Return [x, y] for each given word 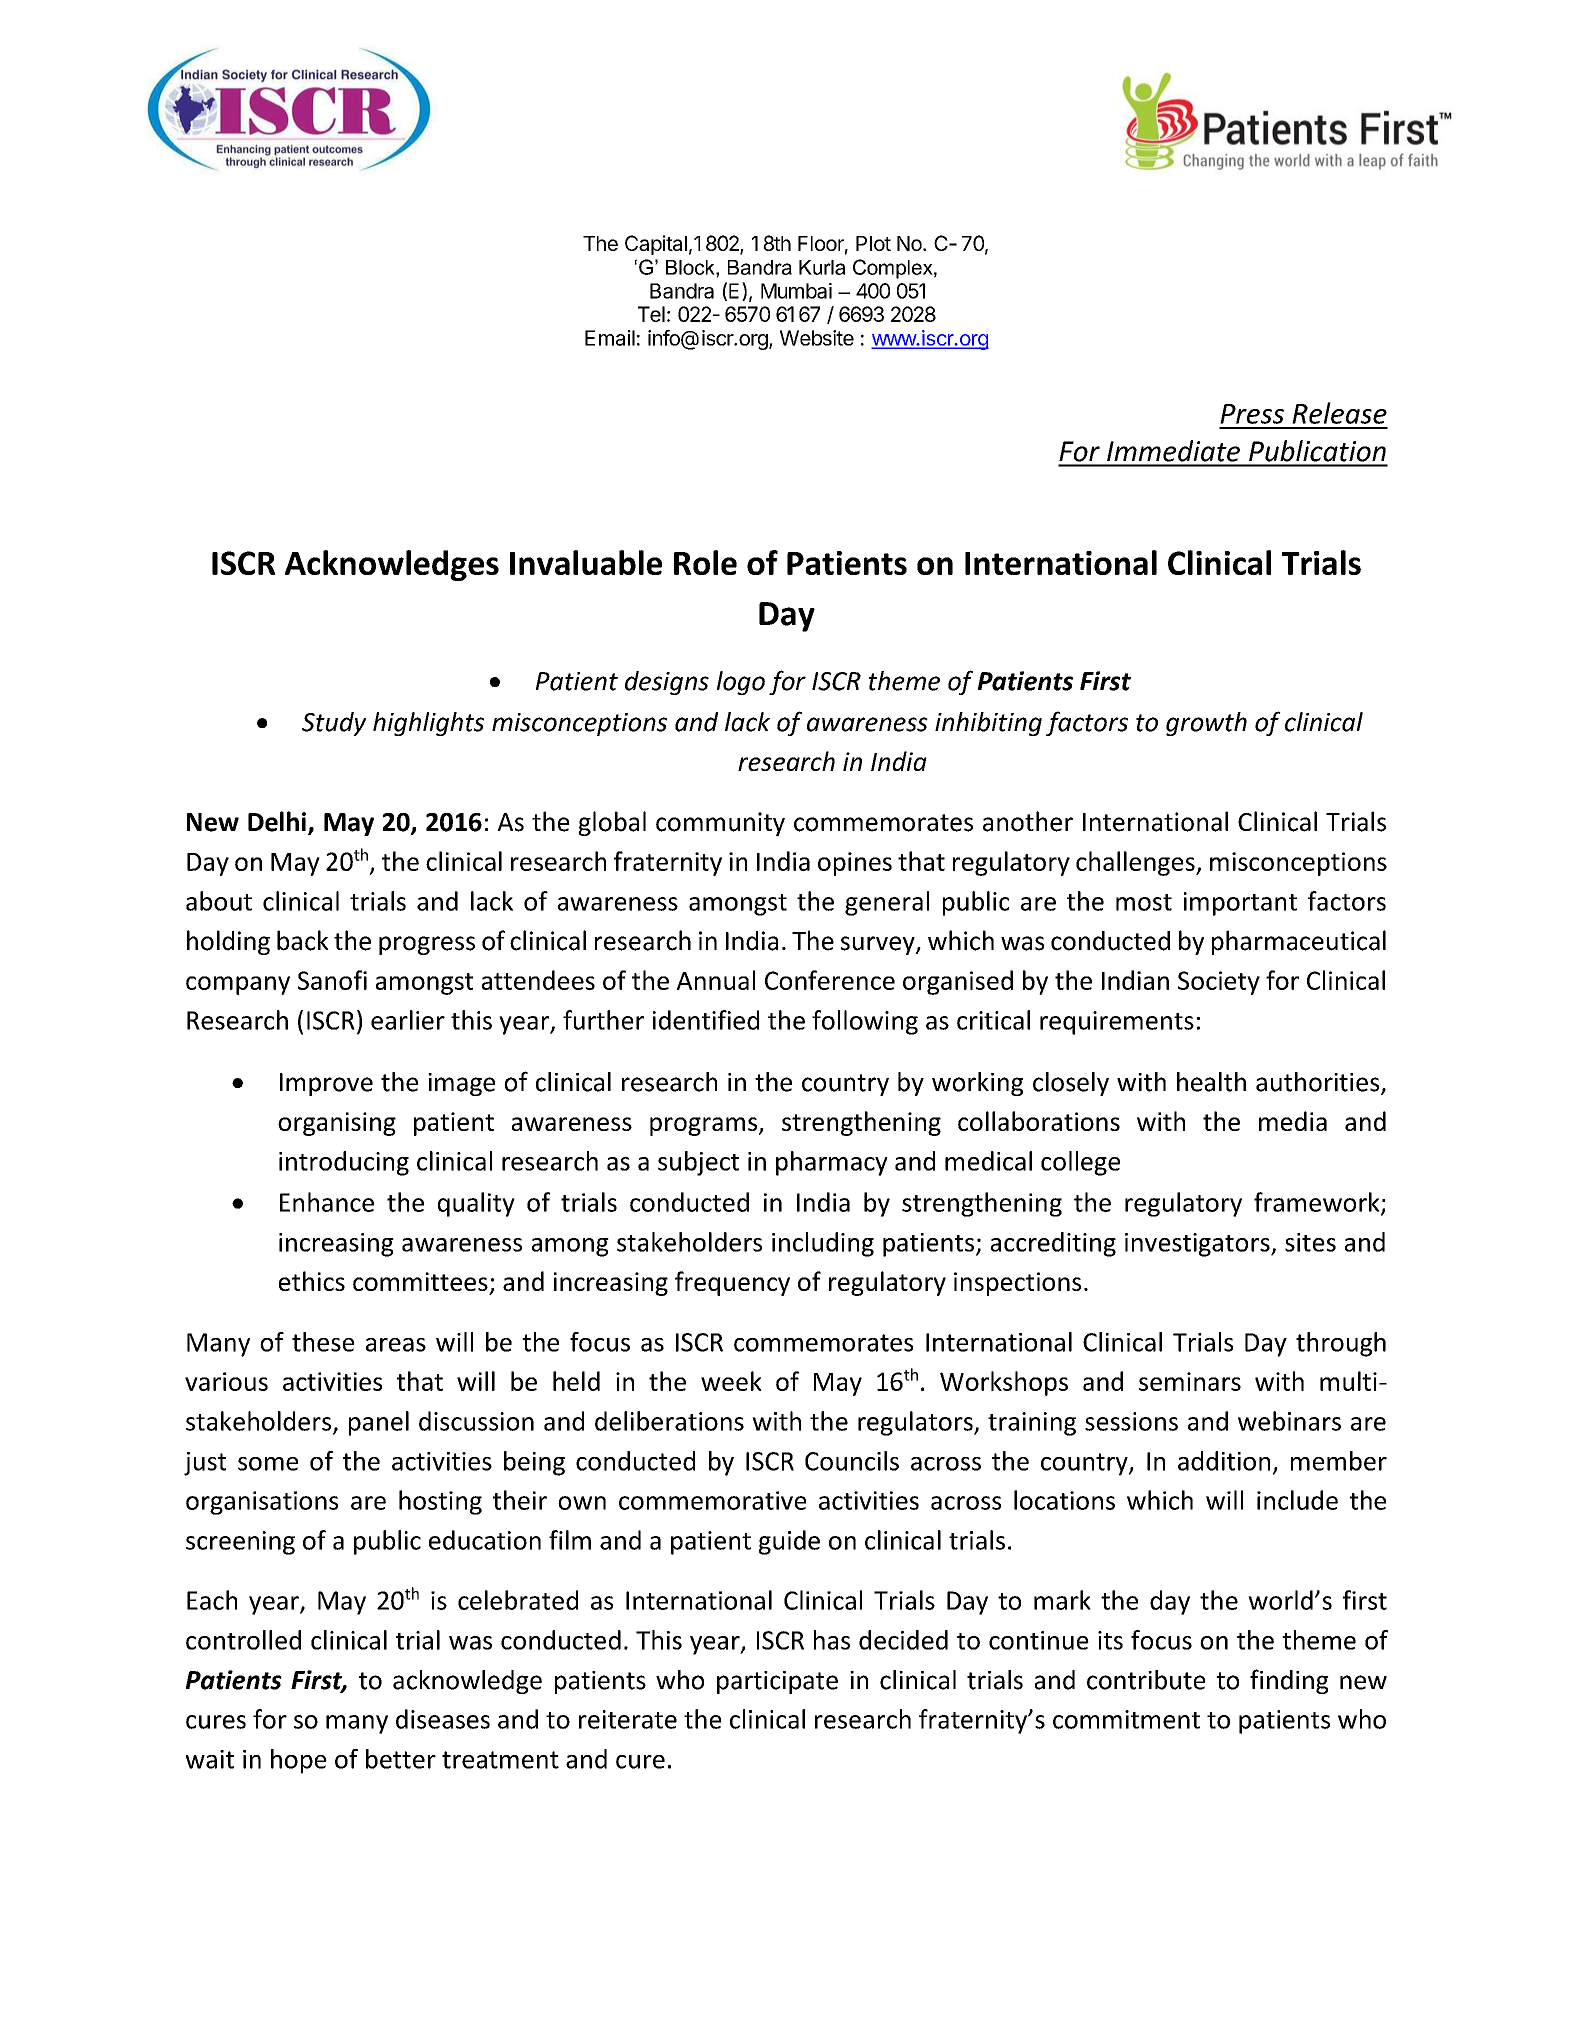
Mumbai [796, 291]
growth [1206, 724]
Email [610, 338]
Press [1252, 414]
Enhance [327, 1202]
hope [299, 1761]
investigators [1198, 1245]
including [823, 1244]
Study [334, 724]
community [720, 824]
